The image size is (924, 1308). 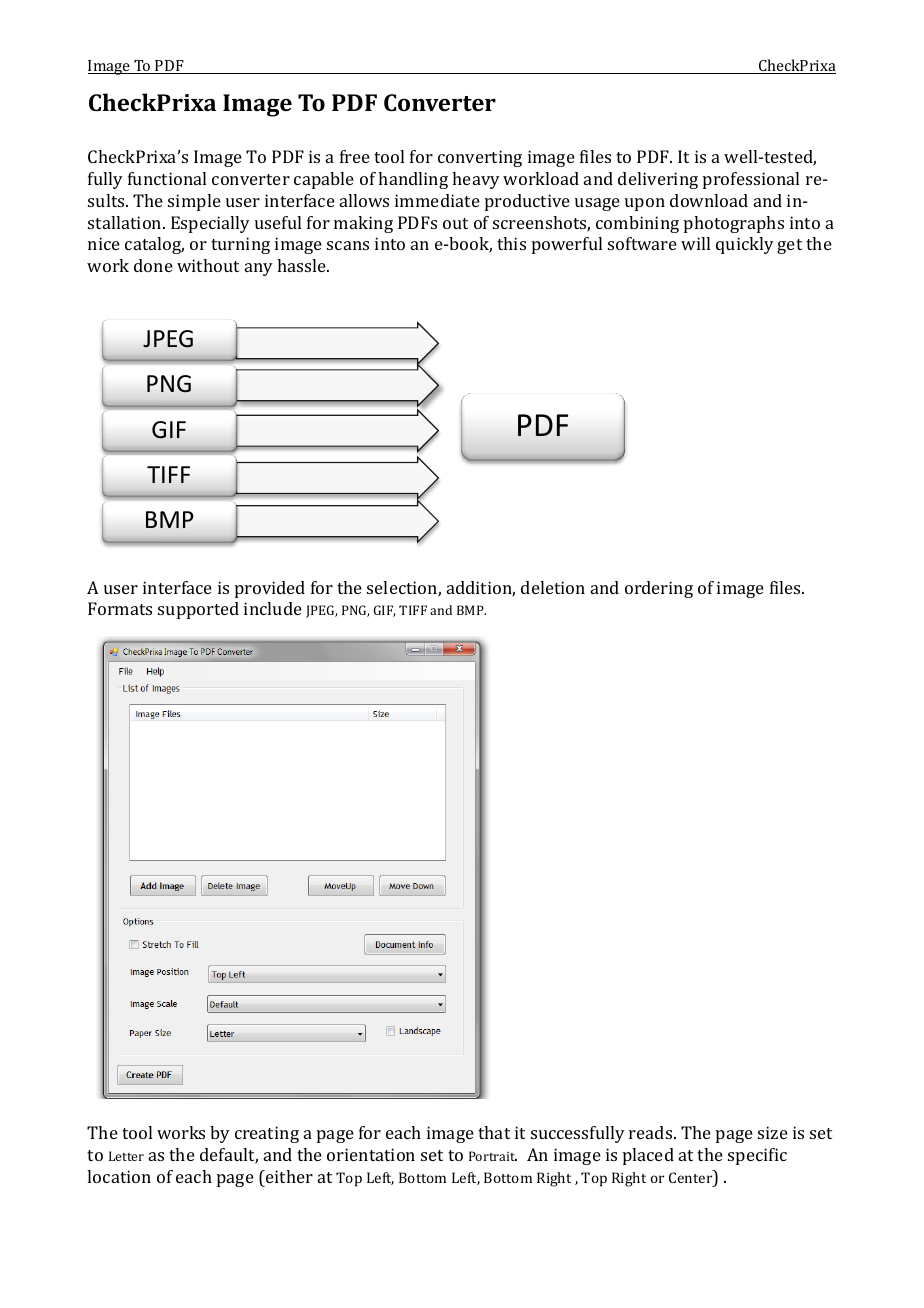 I want to click on Letter, so click(x=126, y=1156).
